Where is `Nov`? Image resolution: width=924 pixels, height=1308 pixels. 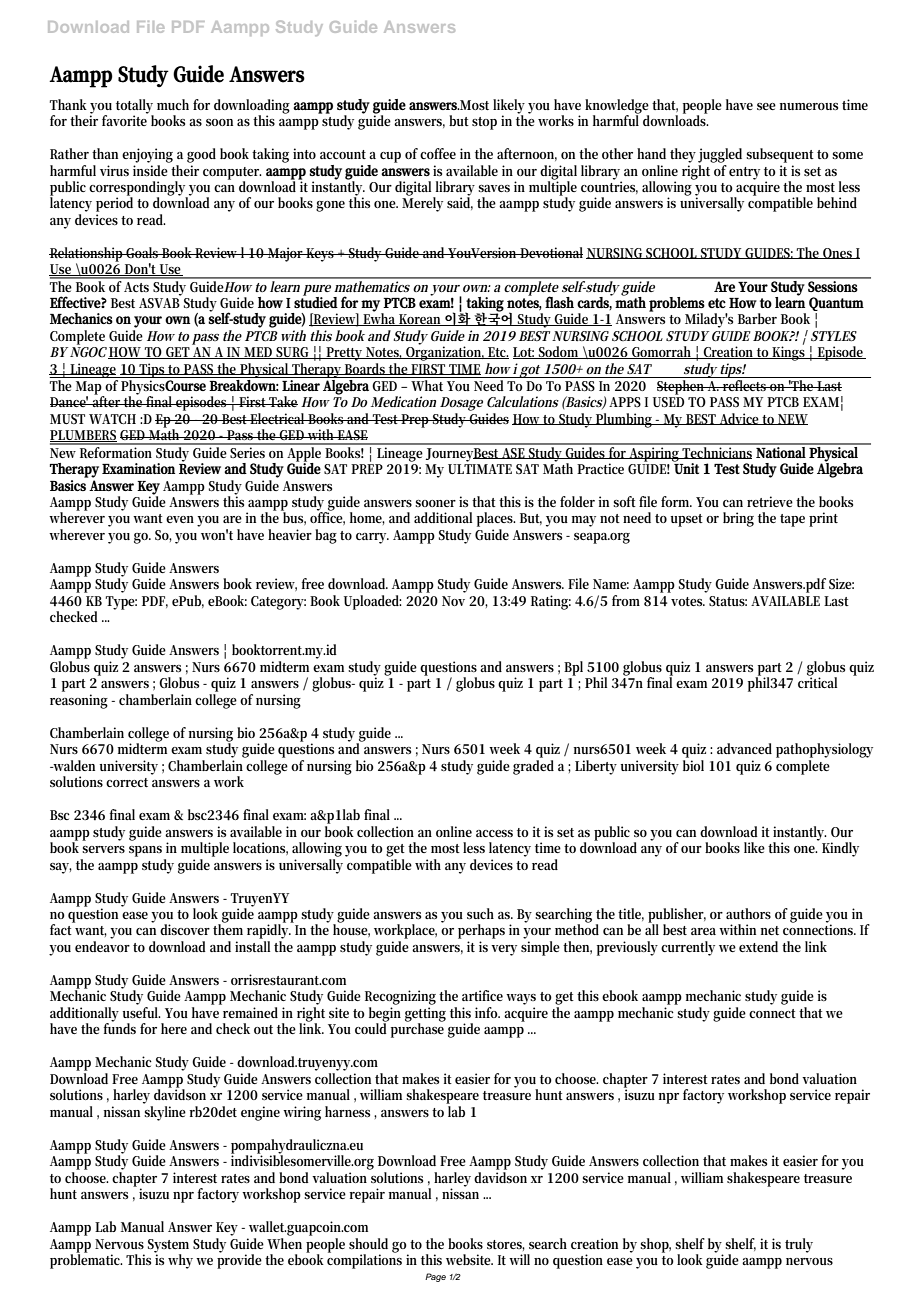
Nov is located at coordinates (453, 601).
